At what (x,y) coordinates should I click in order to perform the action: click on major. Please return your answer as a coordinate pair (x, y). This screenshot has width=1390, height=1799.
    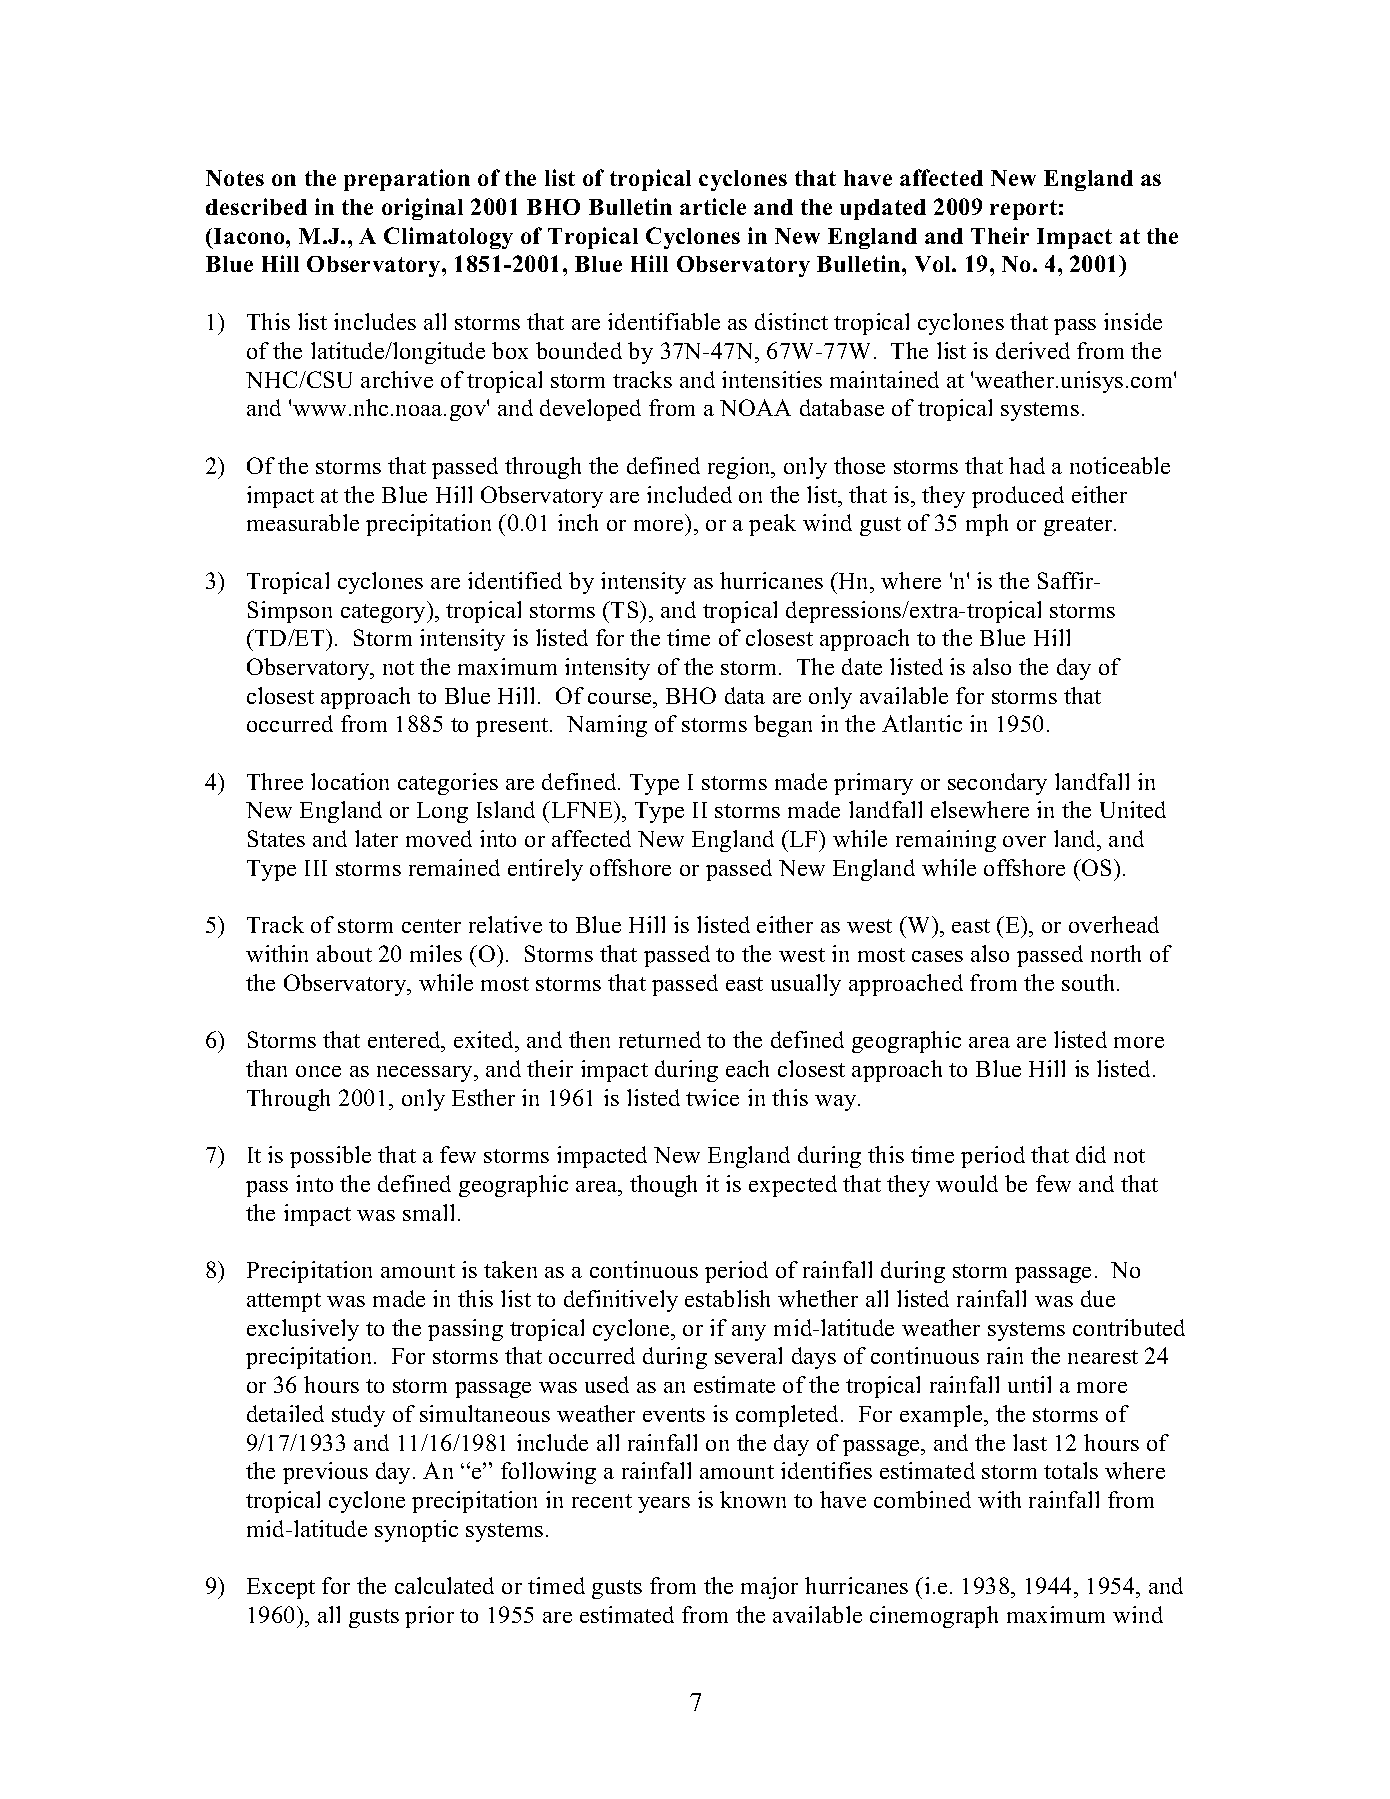
    Looking at the image, I should click on (769, 1588).
